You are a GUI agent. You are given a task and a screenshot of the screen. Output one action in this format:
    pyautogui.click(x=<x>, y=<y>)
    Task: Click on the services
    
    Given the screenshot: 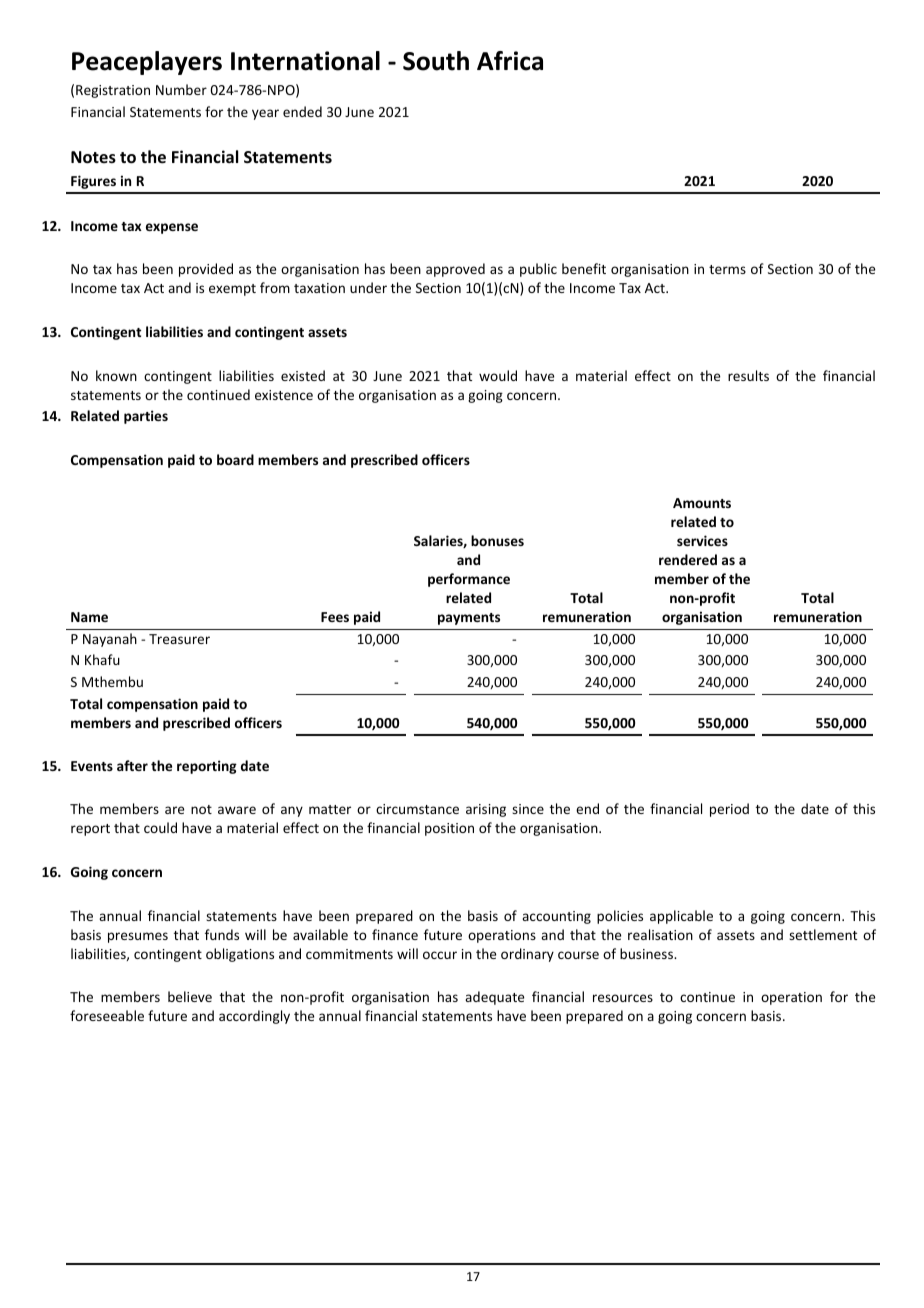 What is the action you would take?
    pyautogui.click(x=702, y=540)
